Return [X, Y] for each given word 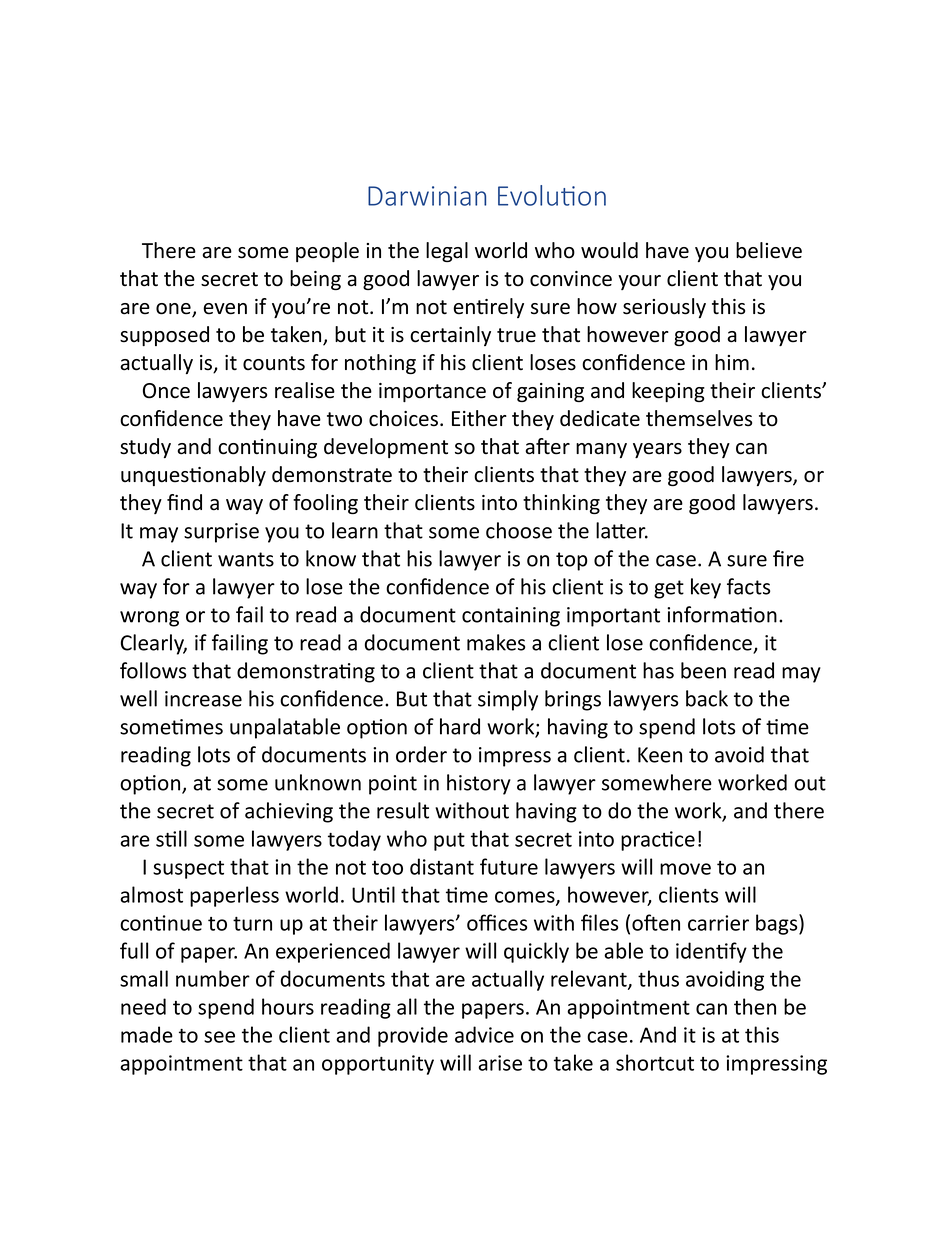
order [421, 754]
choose [519, 530]
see [219, 1037]
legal [447, 252]
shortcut [655, 1062]
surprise [221, 533]
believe [769, 250]
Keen [660, 755]
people [327, 252]
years [657, 450]
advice [484, 1034]
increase [203, 699]
